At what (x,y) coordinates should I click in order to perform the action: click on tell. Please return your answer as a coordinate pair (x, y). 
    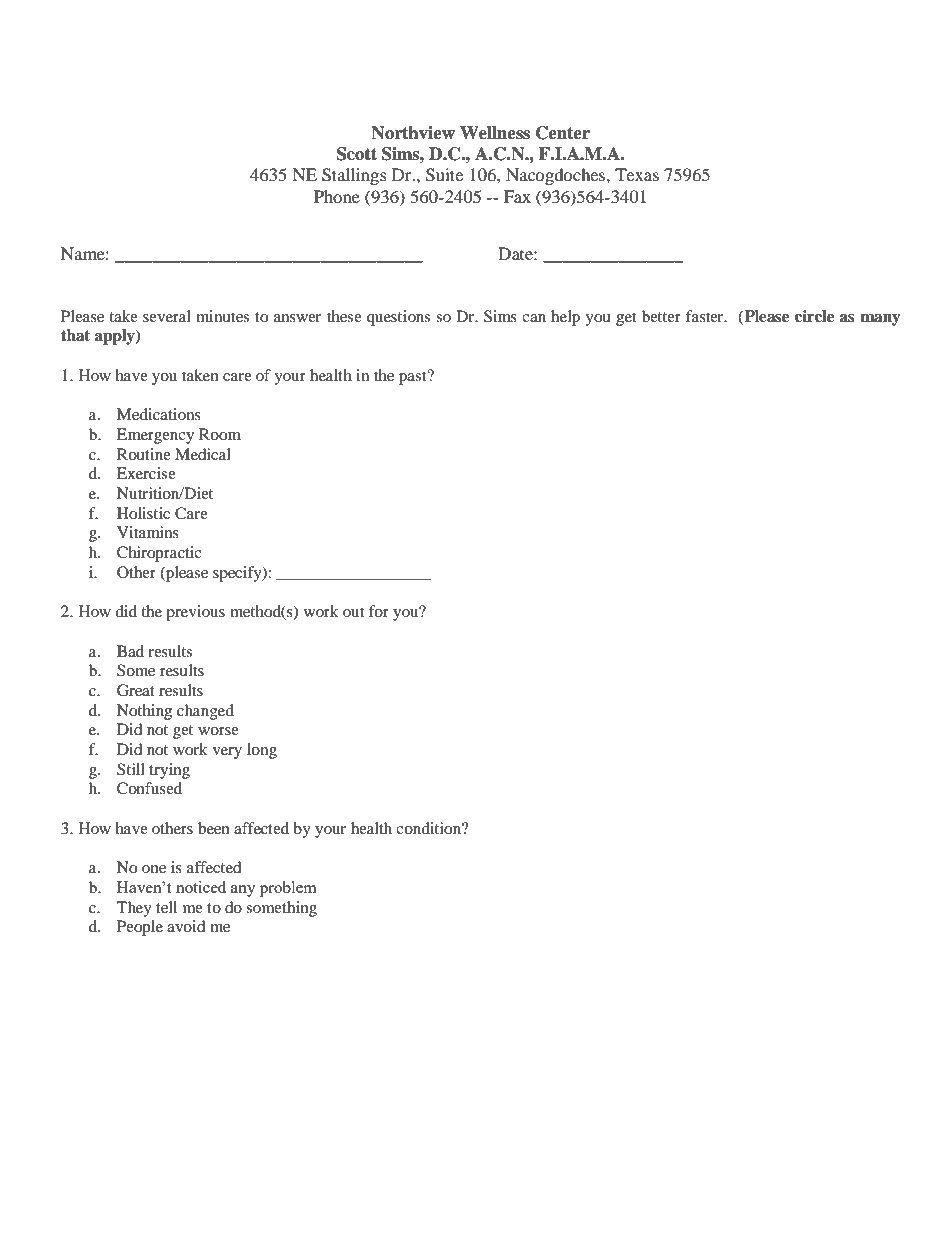
    Looking at the image, I should click on (166, 907).
